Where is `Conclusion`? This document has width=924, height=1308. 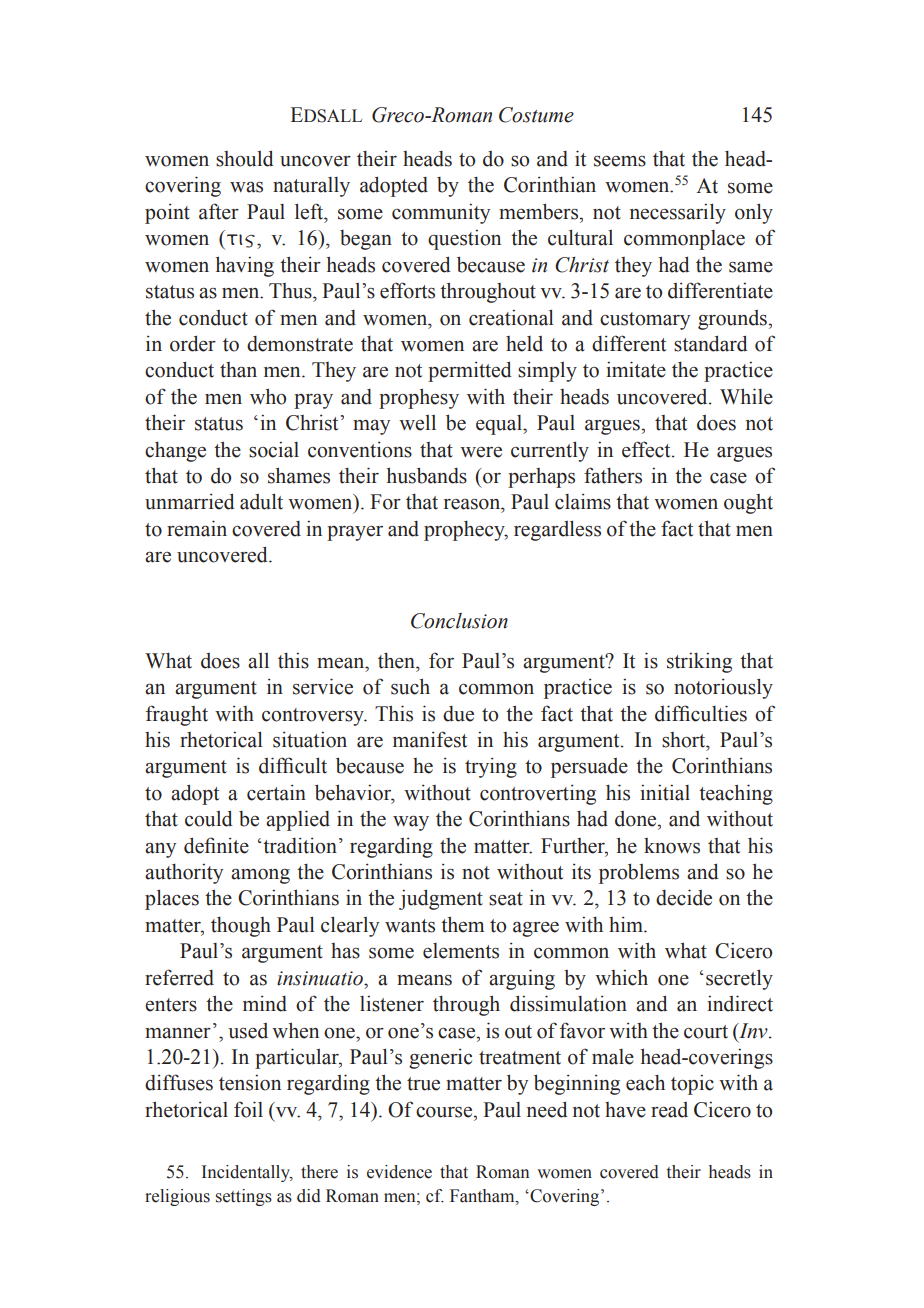 Conclusion is located at coordinates (459, 621).
